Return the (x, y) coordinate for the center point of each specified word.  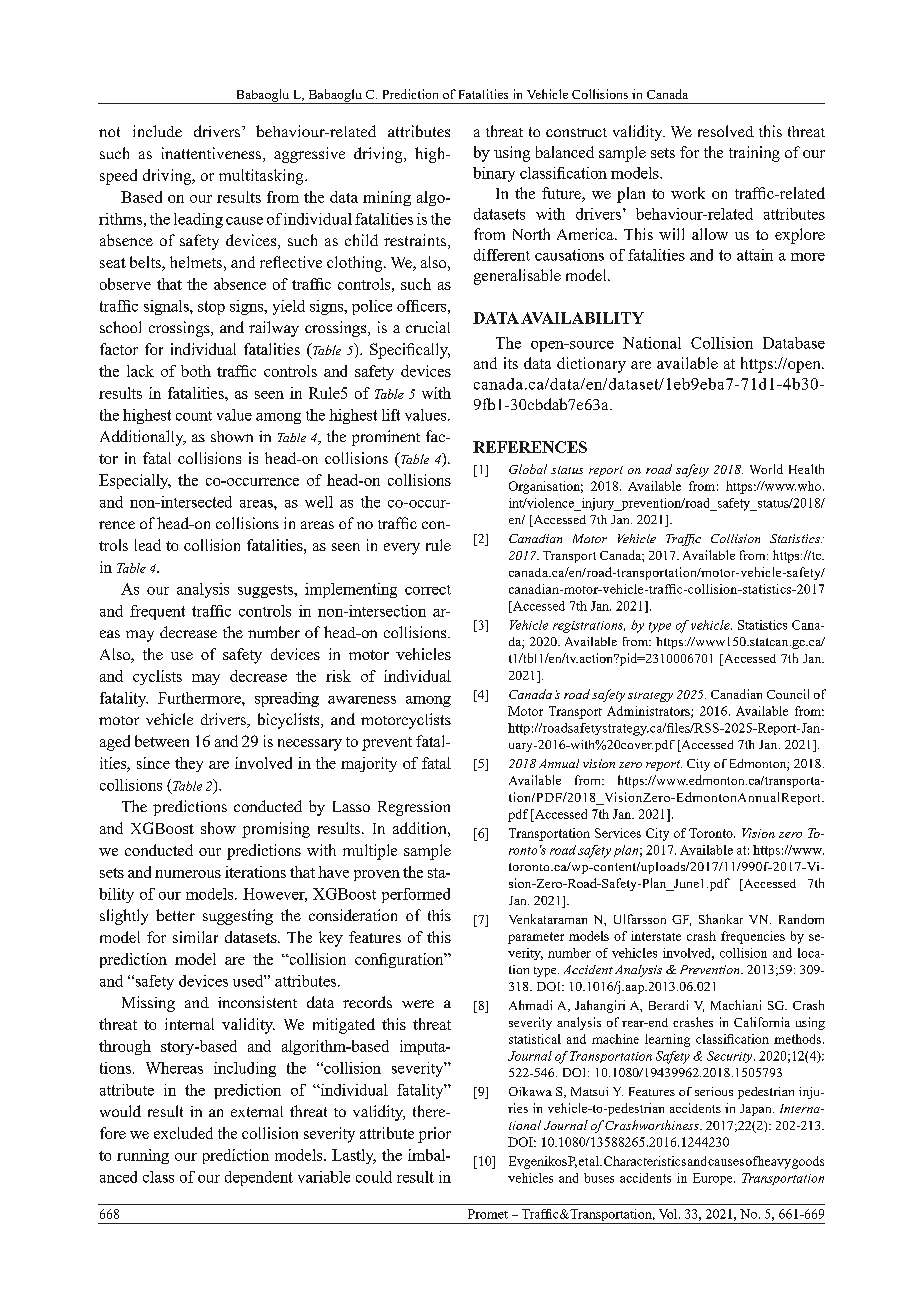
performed (416, 895)
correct (428, 590)
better (175, 915)
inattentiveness (211, 153)
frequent (157, 612)
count (194, 416)
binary (494, 174)
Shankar (721, 919)
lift (391, 415)
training (754, 154)
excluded (183, 1133)
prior (434, 1135)
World (766, 469)
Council (788, 694)
